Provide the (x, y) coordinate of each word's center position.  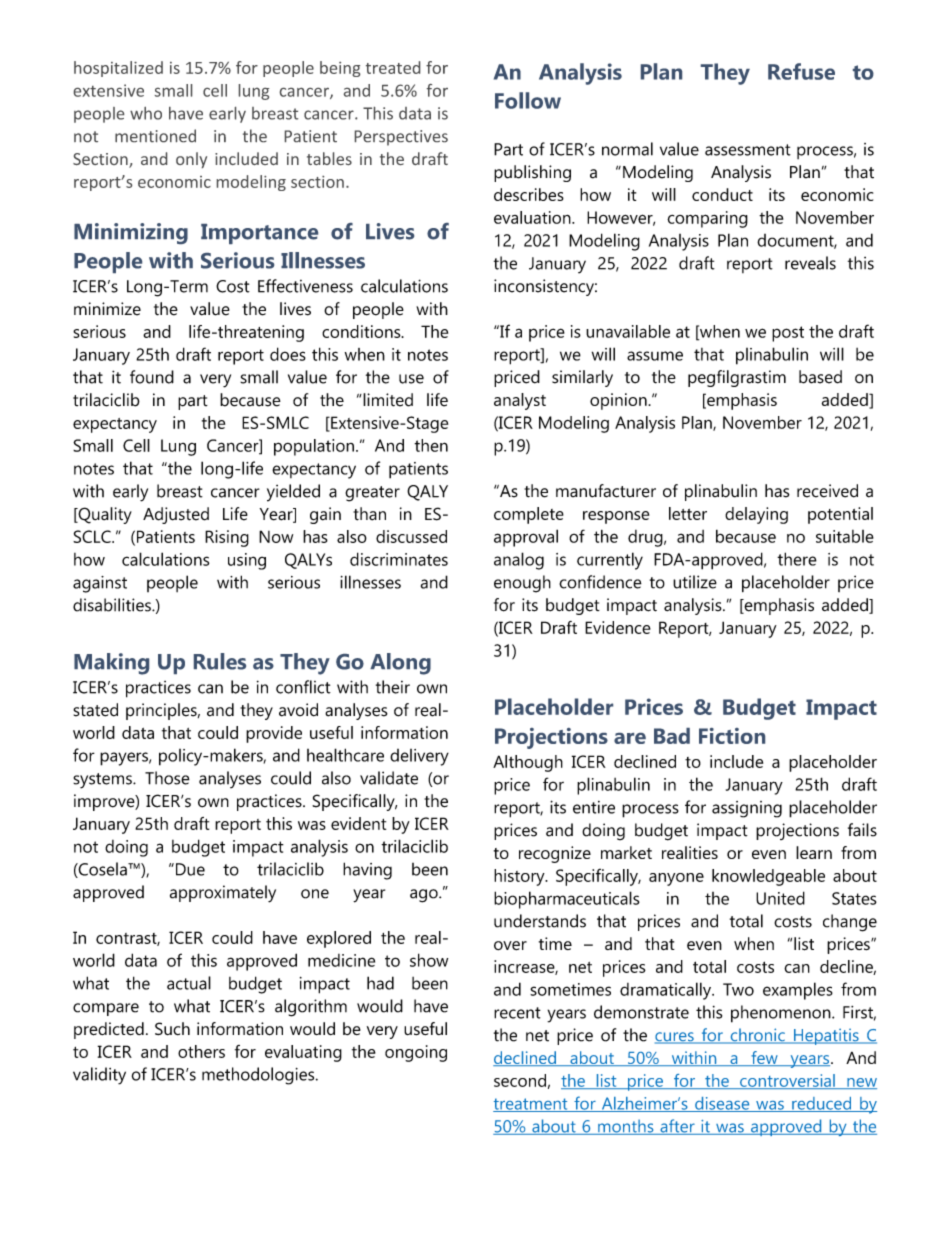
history (520, 877)
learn (814, 852)
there (797, 559)
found (152, 377)
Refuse (801, 71)
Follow (528, 100)
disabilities (113, 605)
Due (189, 869)
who (146, 113)
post (788, 334)
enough (522, 584)
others (201, 1051)
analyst (520, 401)
